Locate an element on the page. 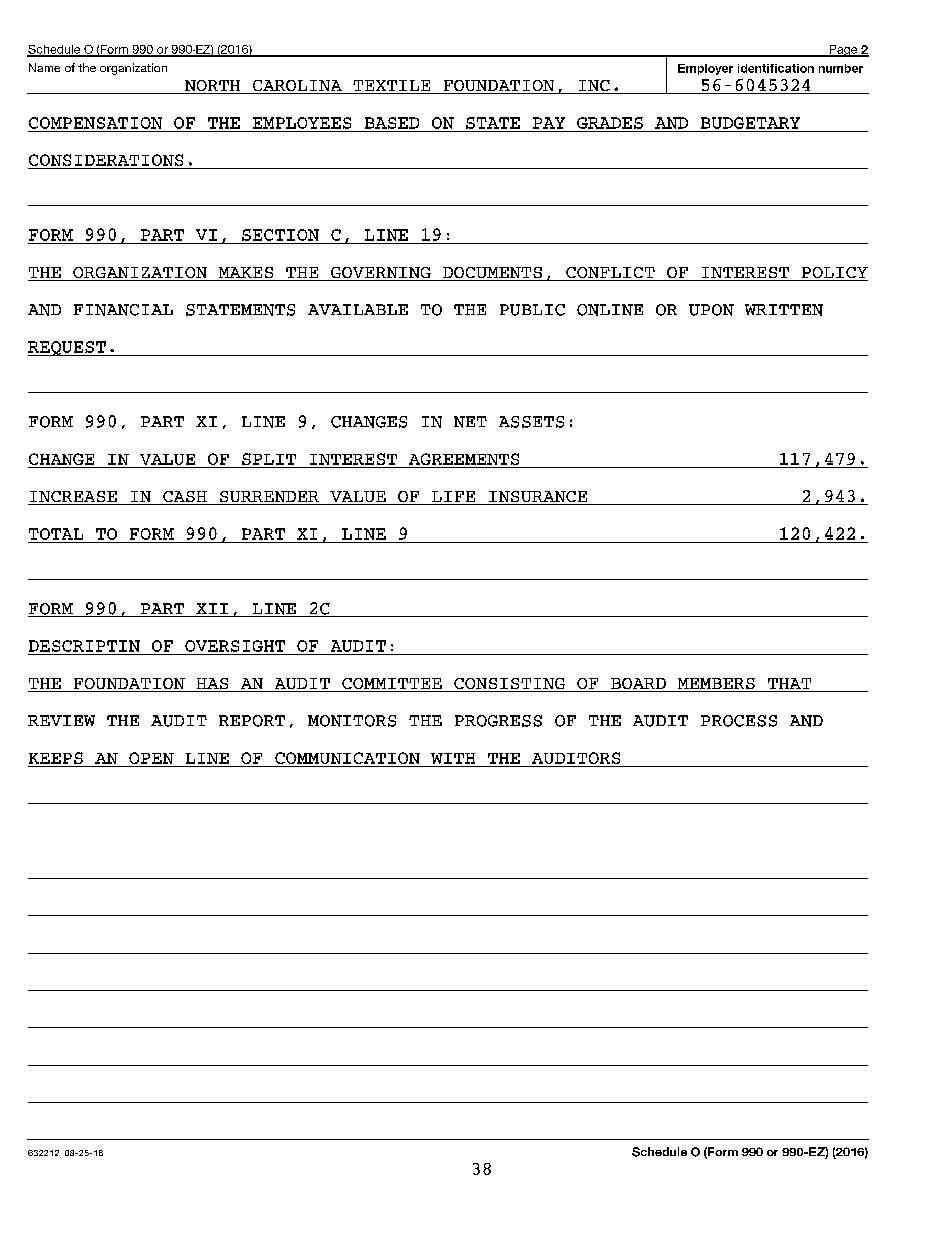 The width and height of the page is (952, 1233). FINANCIAL is located at coordinates (123, 310).
